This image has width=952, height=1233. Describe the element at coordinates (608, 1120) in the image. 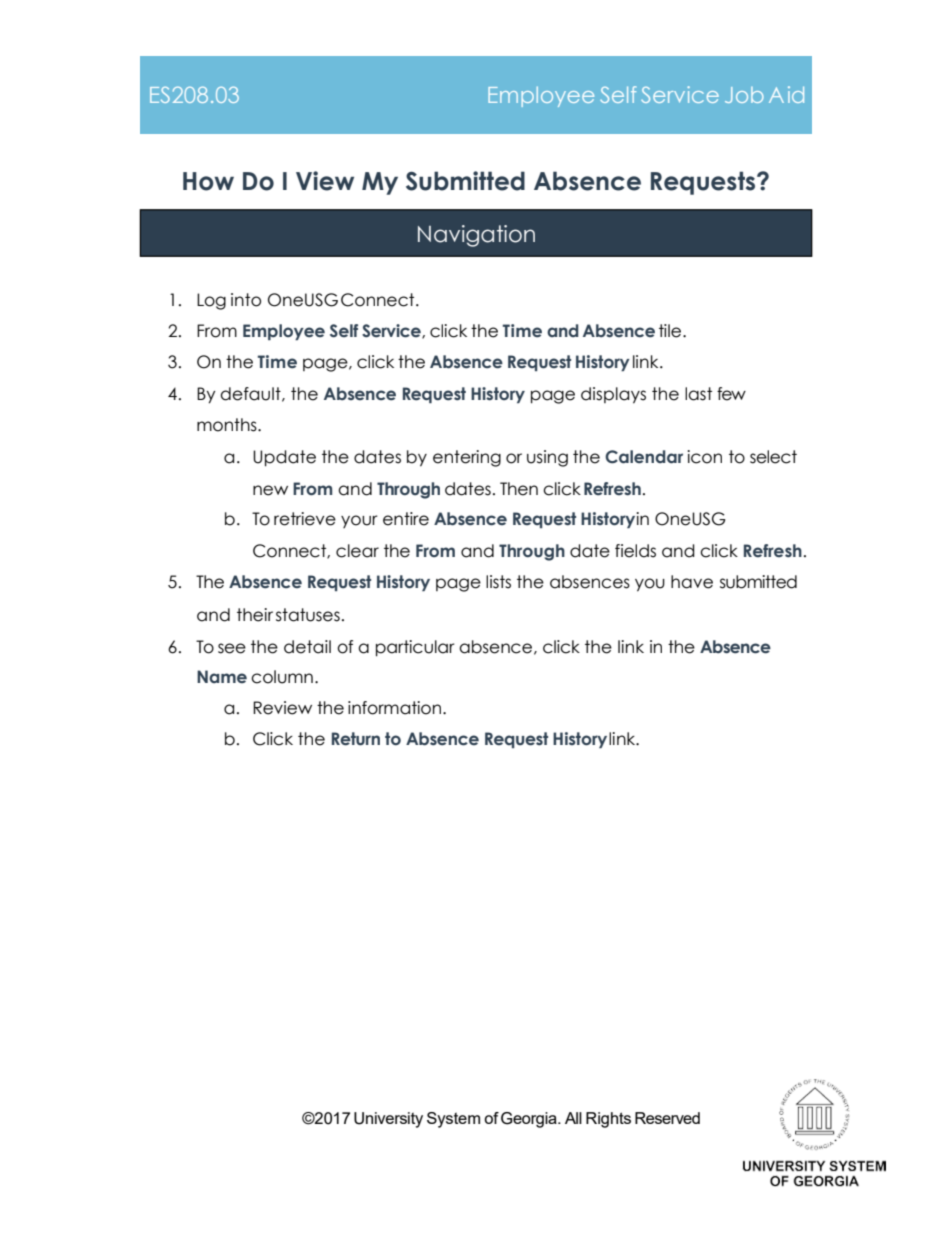

I see `Rights` at that location.
